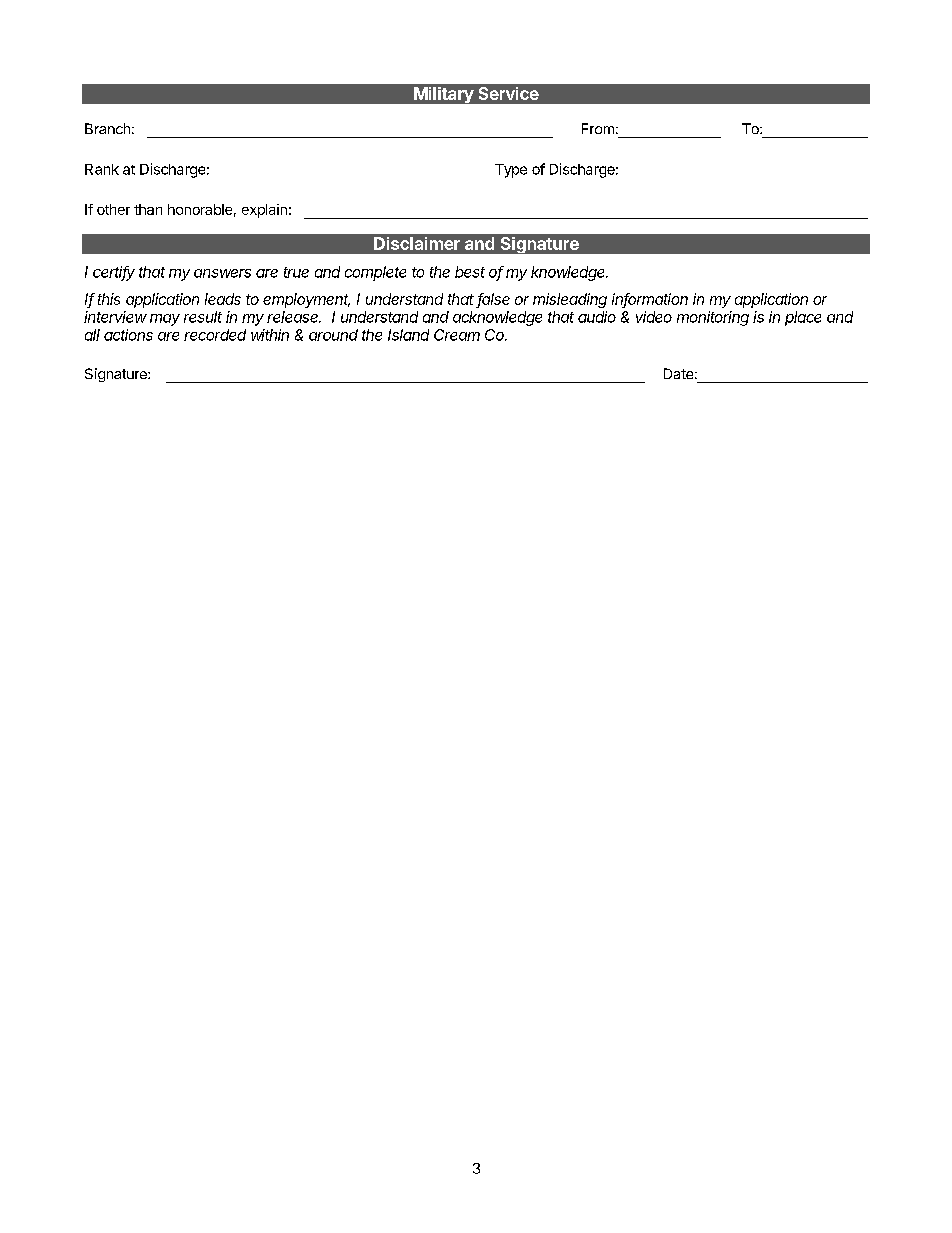 Image resolution: width=952 pixels, height=1233 pixels. Describe the element at coordinates (215, 335) in the page. I see `recorded` at that location.
